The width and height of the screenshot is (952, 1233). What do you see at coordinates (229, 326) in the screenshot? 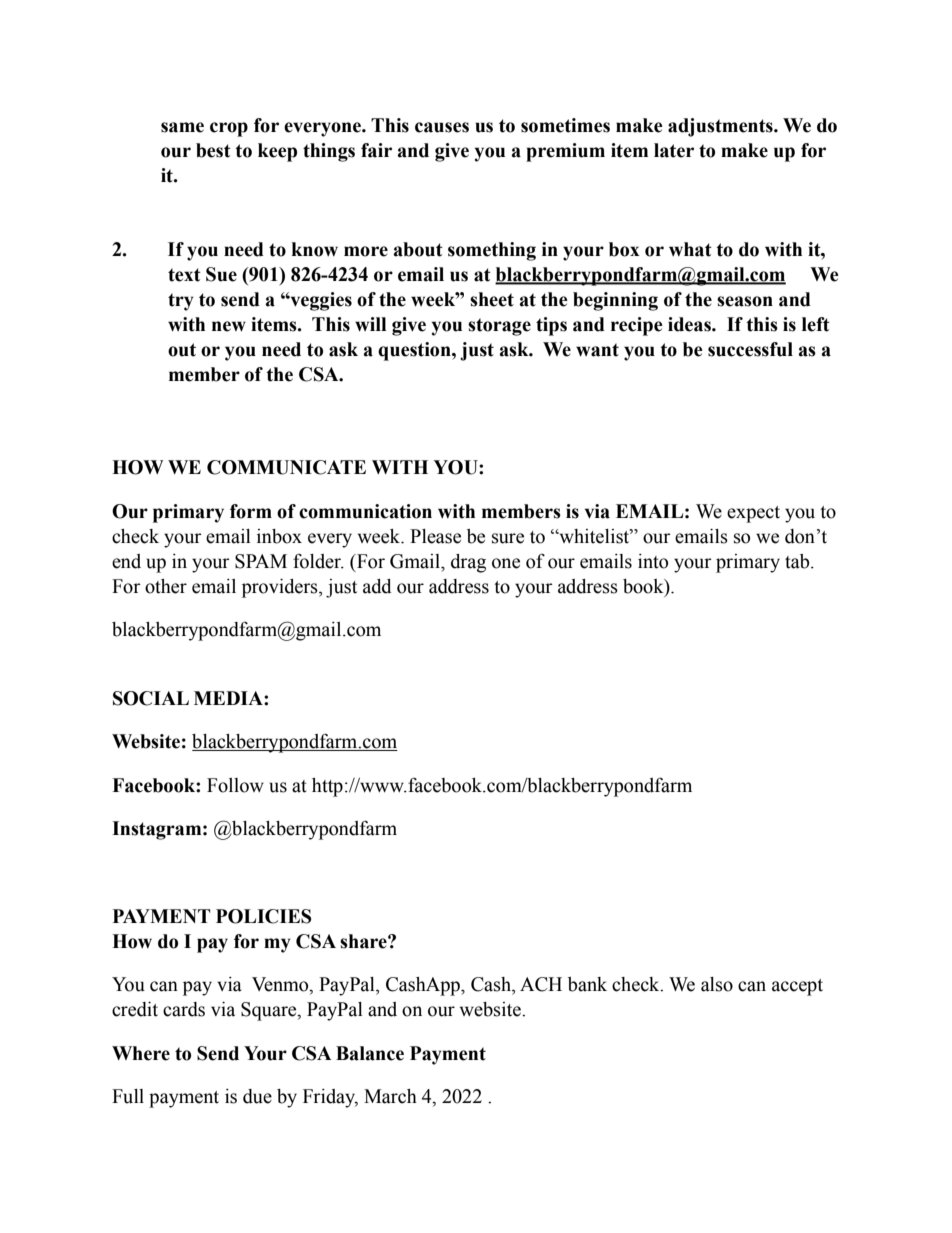
I see `new` at bounding box center [229, 326].
